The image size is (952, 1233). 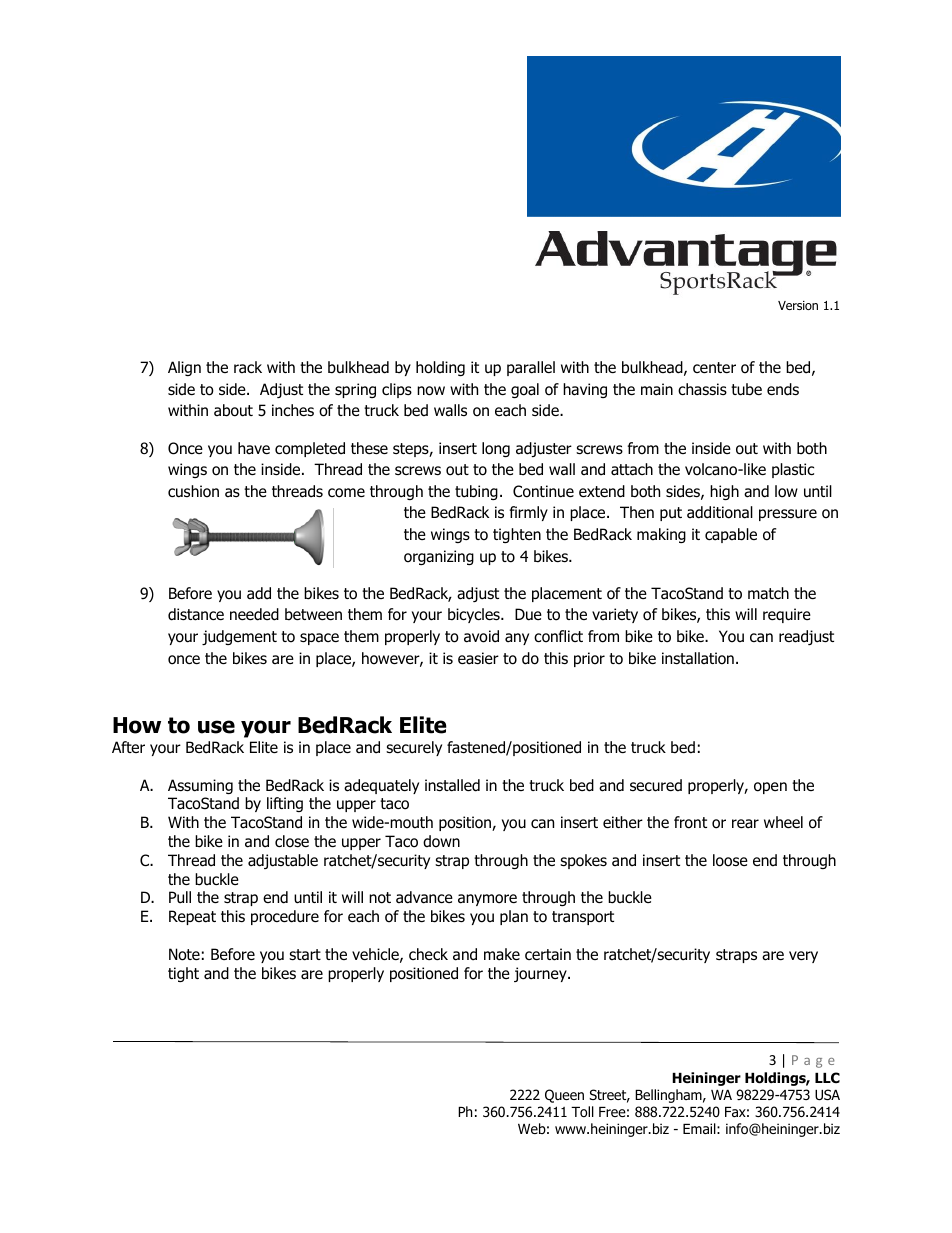 I want to click on Pull, so click(x=180, y=897).
